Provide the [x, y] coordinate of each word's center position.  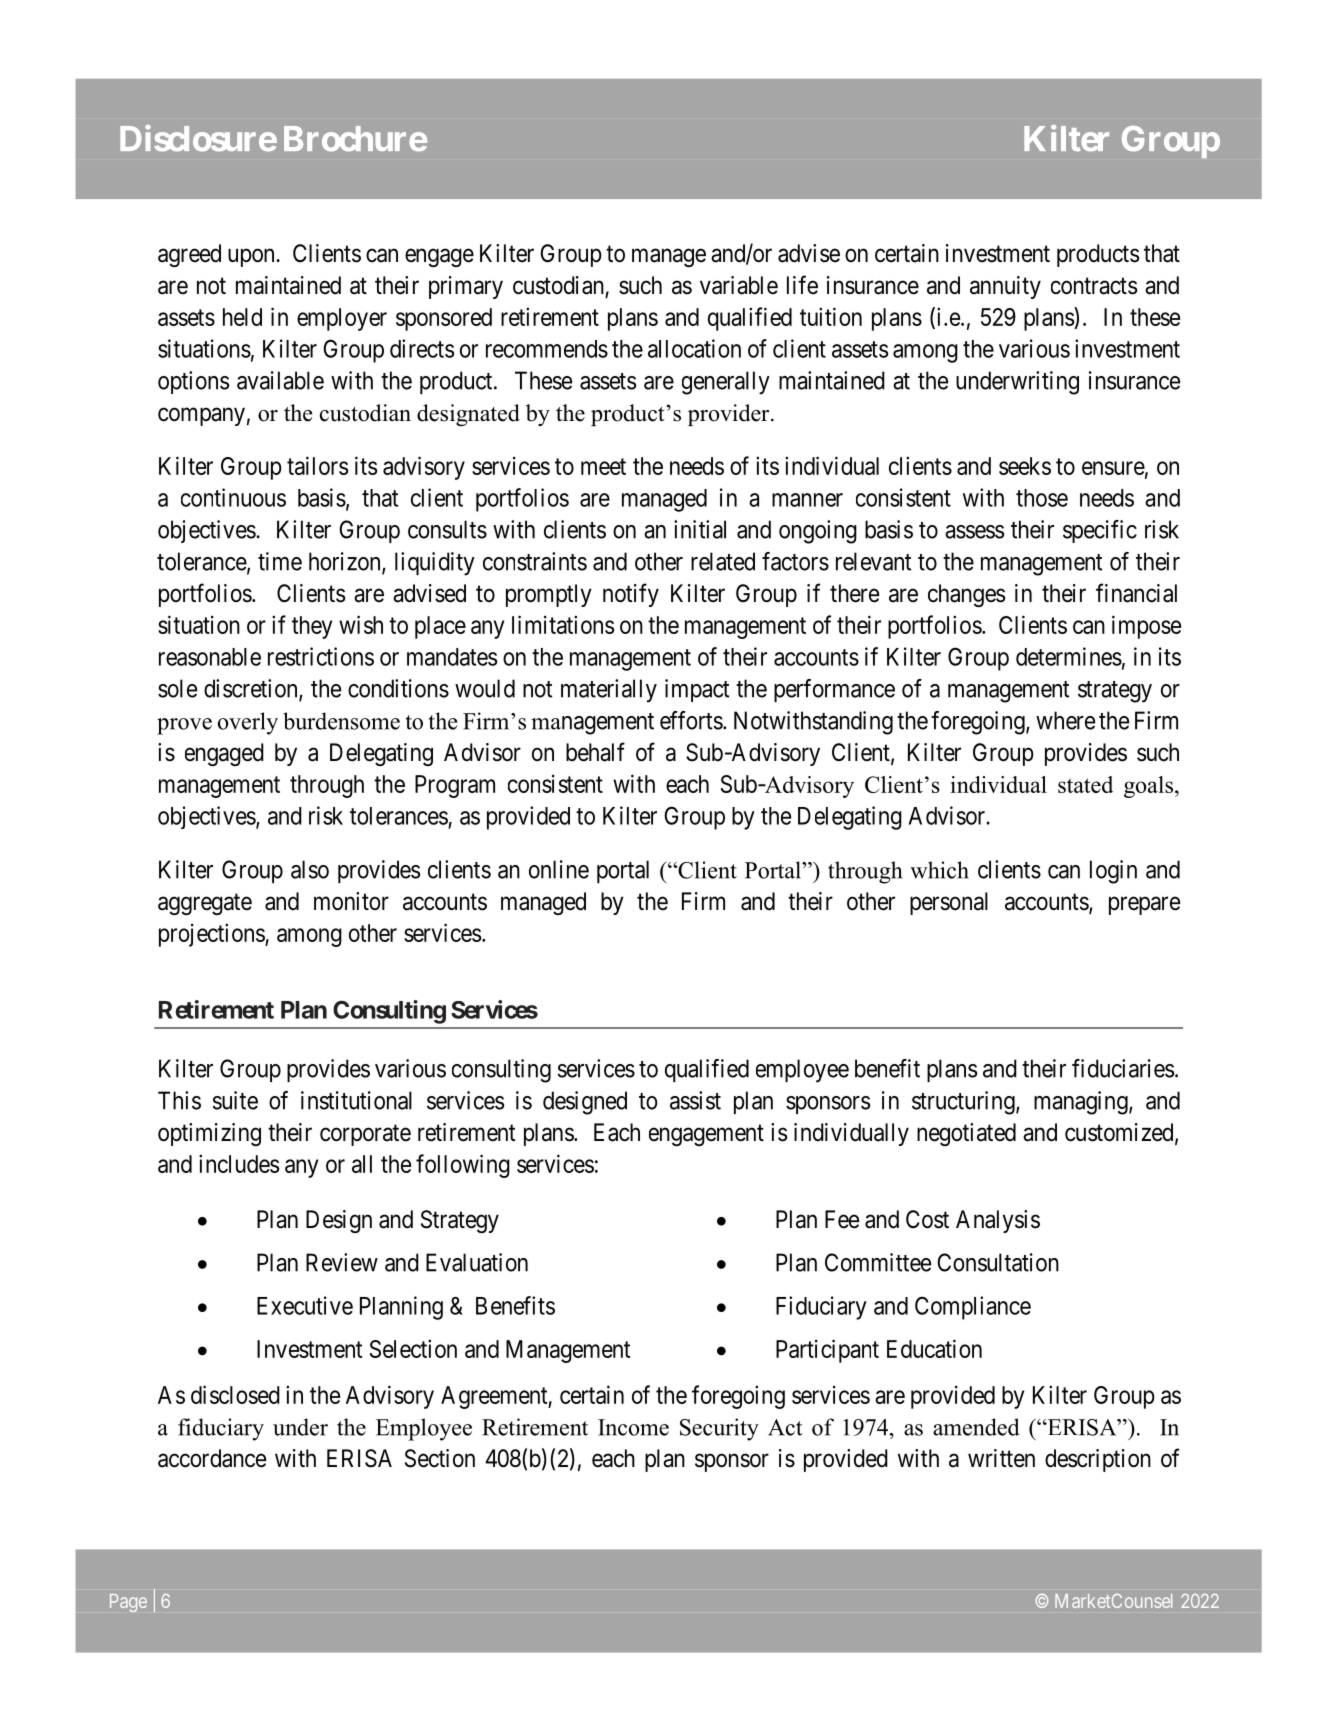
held [242, 317]
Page [128, 1603]
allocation [694, 348]
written [1001, 1458]
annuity [1005, 287]
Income [633, 1427]
